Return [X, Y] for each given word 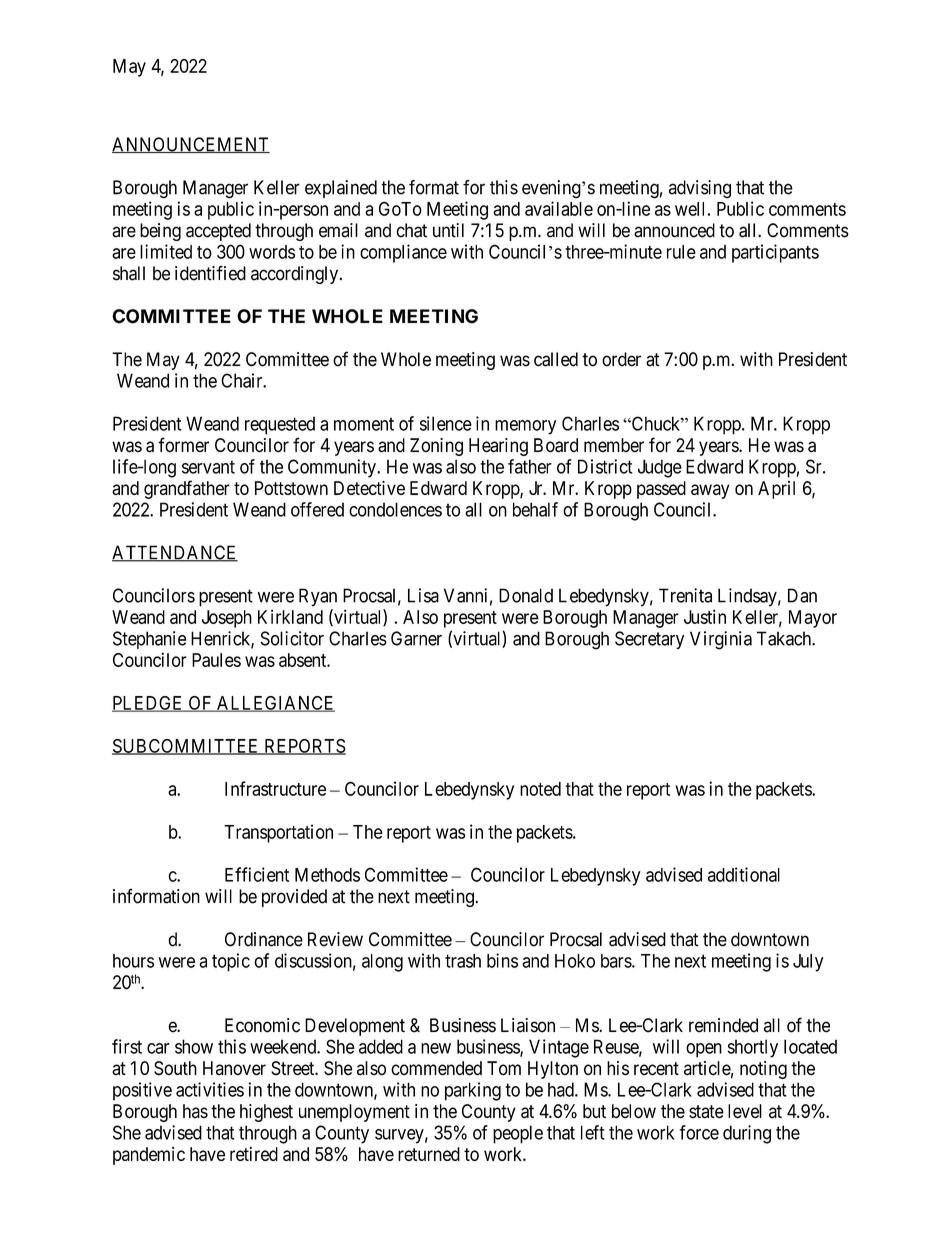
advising [700, 189]
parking [473, 1091]
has [195, 1111]
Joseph [227, 619]
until [448, 230]
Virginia [721, 640]
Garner [416, 638]
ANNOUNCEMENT [191, 145]
